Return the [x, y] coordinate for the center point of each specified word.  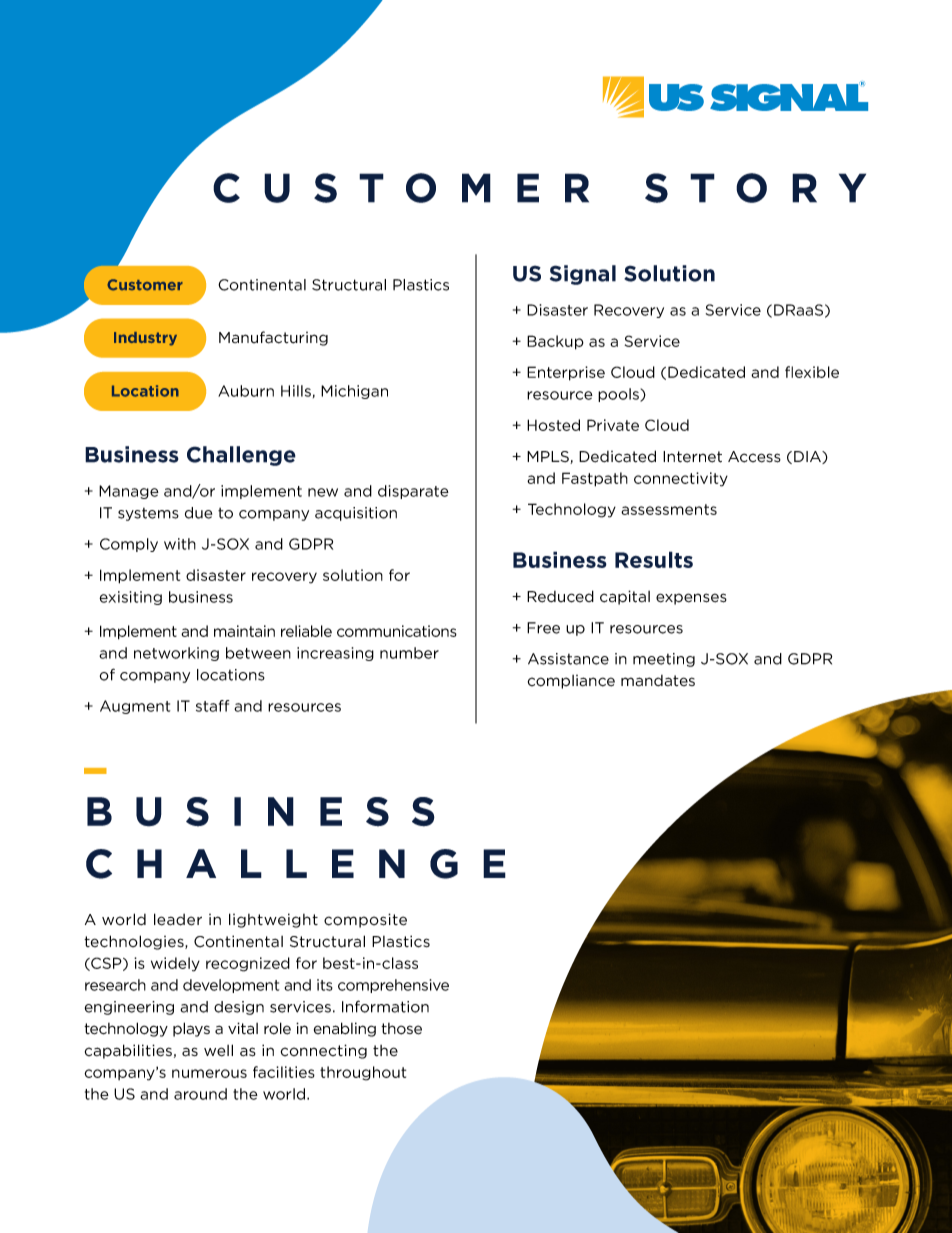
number [409, 653]
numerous [209, 1073]
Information [385, 1006]
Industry [145, 339]
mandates [658, 680]
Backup [555, 342]
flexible [812, 372]
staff [212, 706]
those [401, 1029]
